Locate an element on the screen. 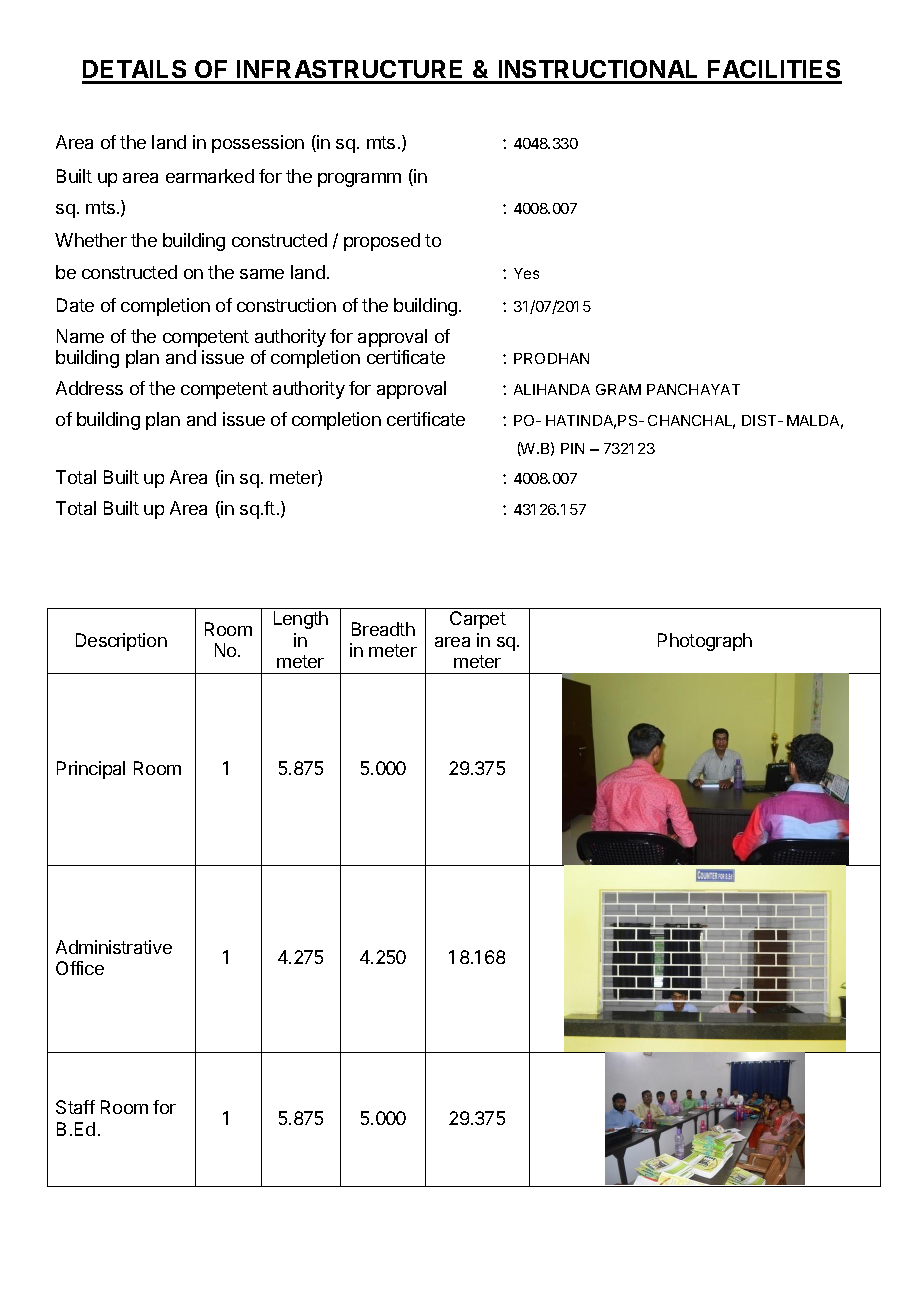 This screenshot has height=1308, width=924. Address is located at coordinates (89, 388).
